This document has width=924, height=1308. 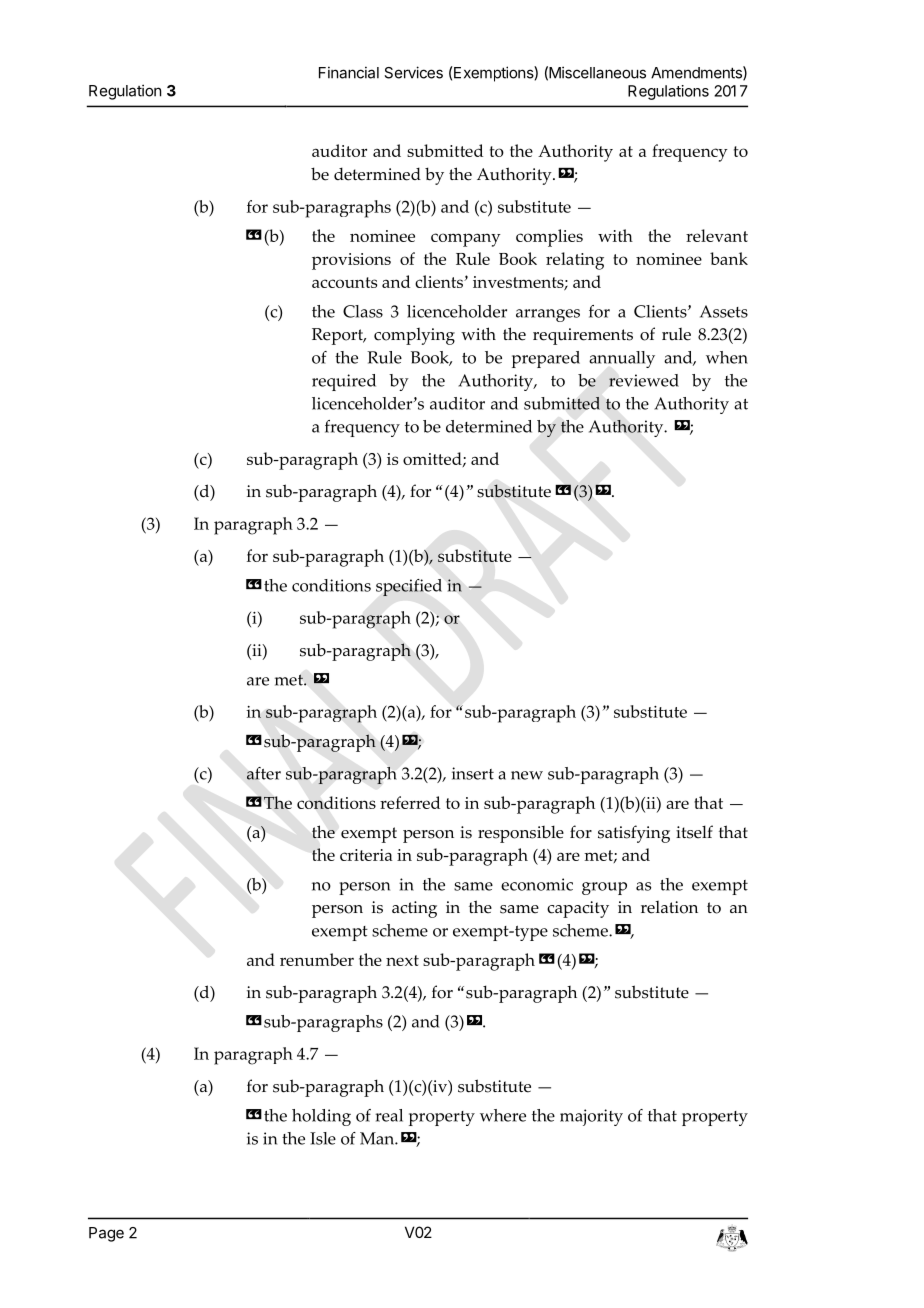 What do you see at coordinates (414, 336) in the document?
I see `complying` at bounding box center [414, 336].
